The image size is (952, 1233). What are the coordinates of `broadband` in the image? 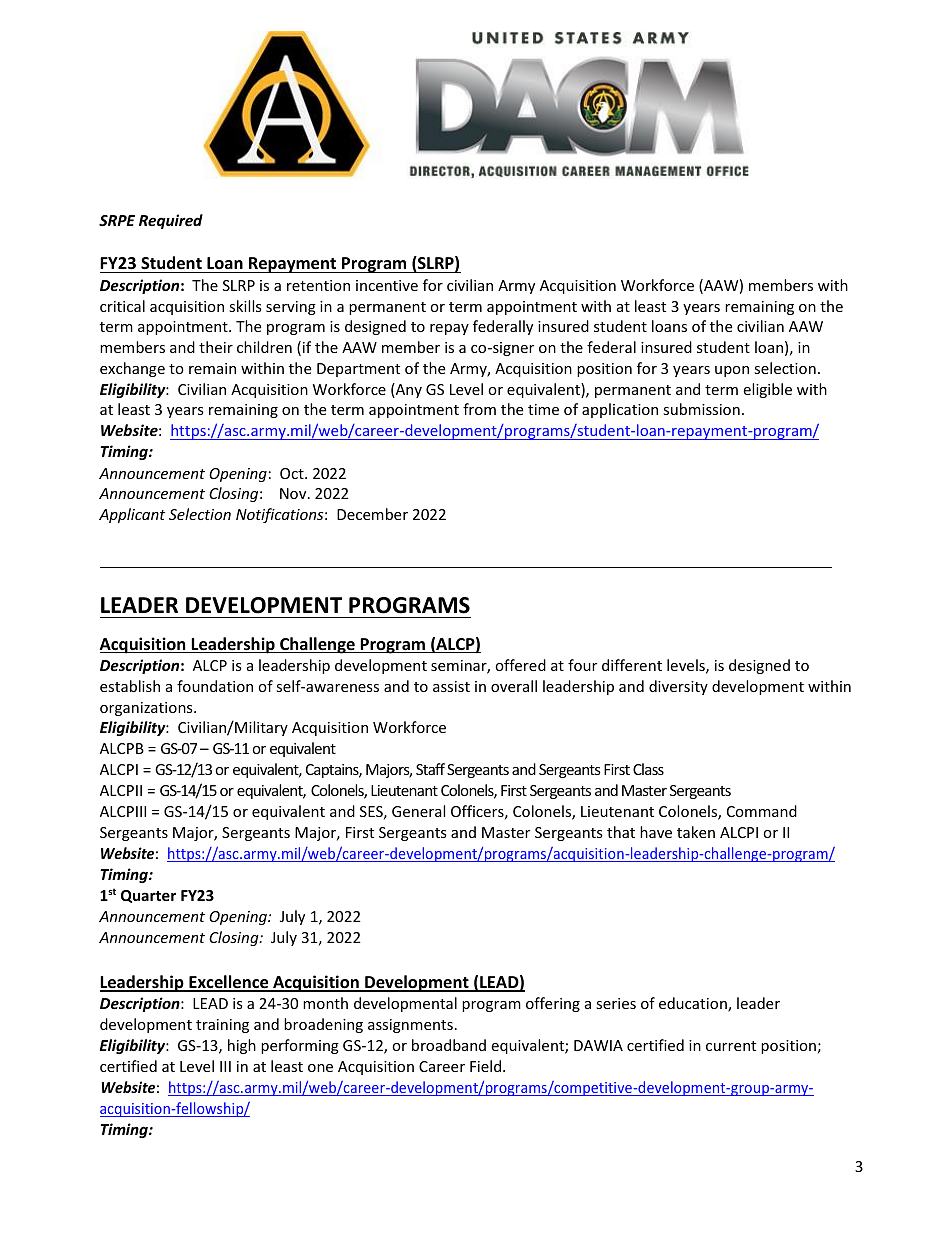 It's located at (449, 1045).
